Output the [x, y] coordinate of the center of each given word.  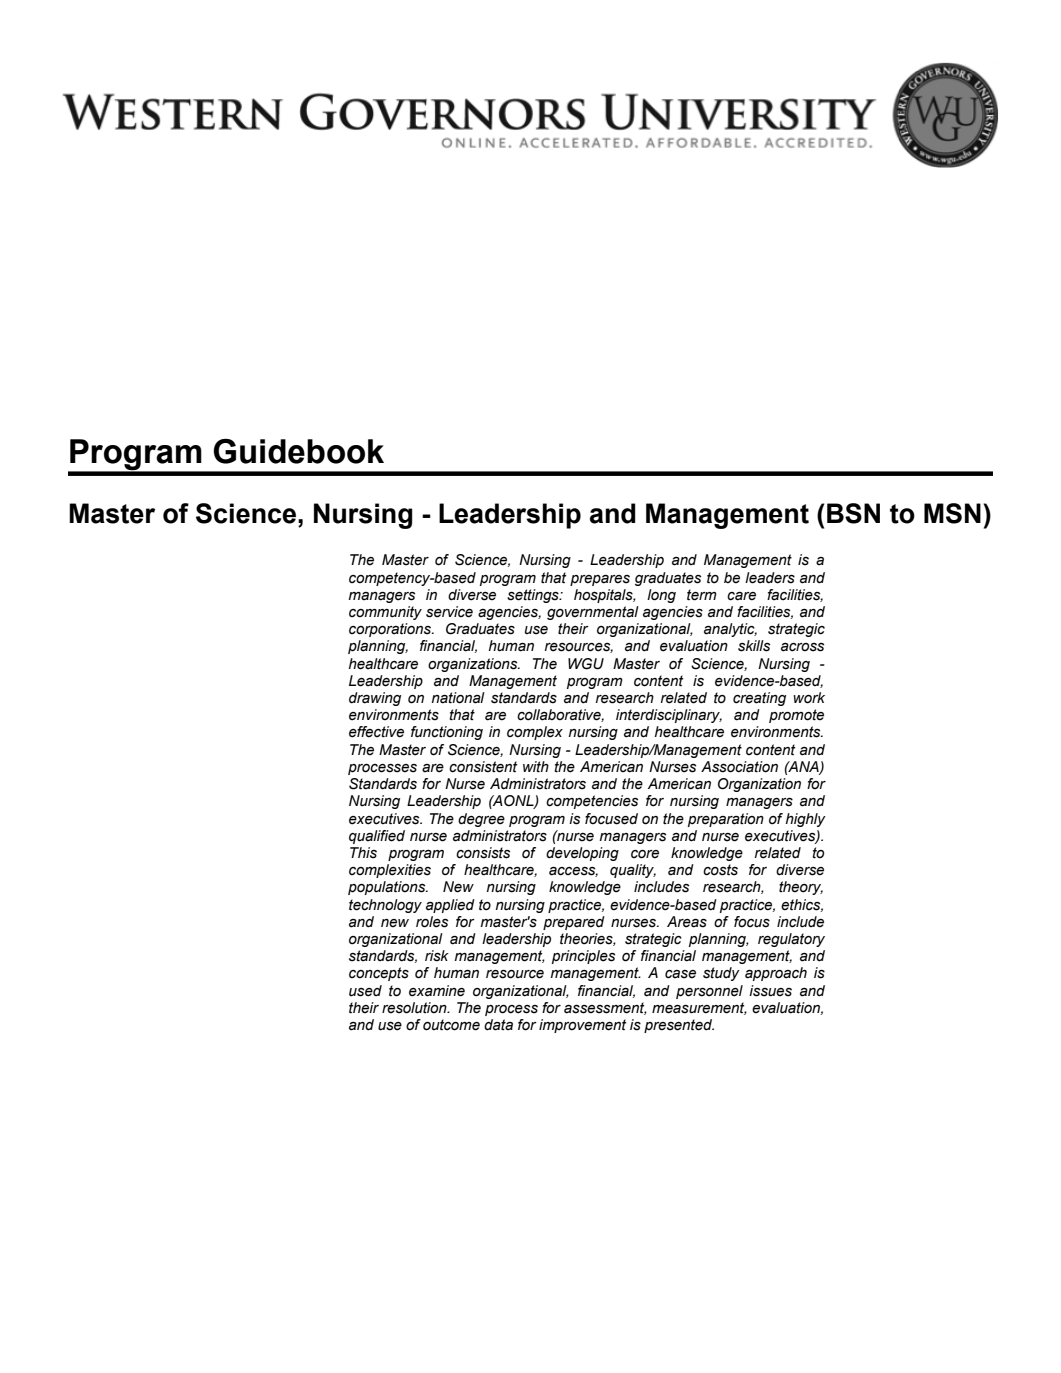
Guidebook [298, 451]
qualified [377, 837]
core [645, 854]
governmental [593, 613]
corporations [391, 630]
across [802, 647]
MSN [952, 513]
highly [806, 820]
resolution [415, 1008]
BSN [853, 513]
